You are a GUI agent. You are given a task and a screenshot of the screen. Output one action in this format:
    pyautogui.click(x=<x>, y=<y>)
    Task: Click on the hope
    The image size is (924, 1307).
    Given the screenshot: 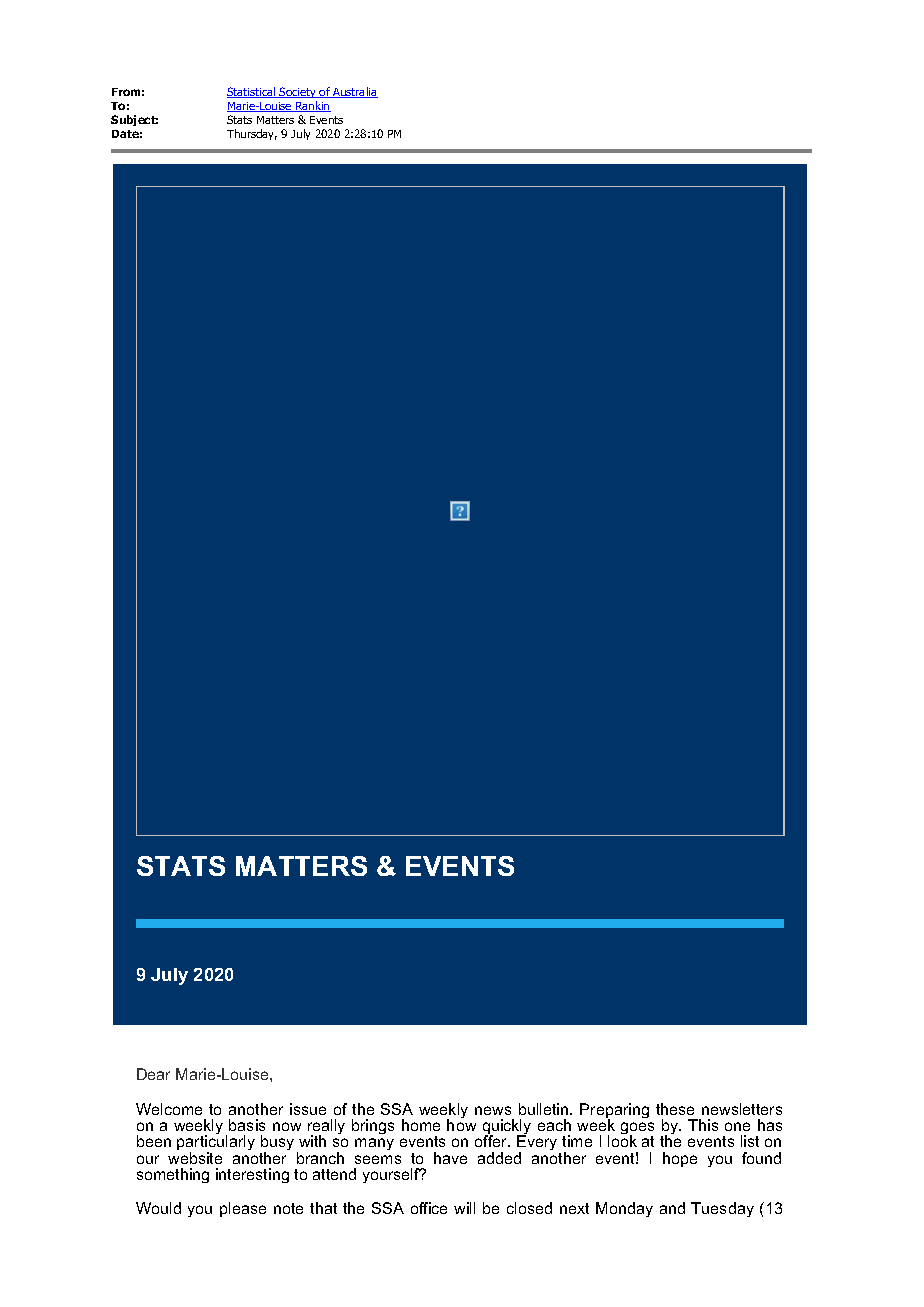 What is the action you would take?
    pyautogui.click(x=680, y=1159)
